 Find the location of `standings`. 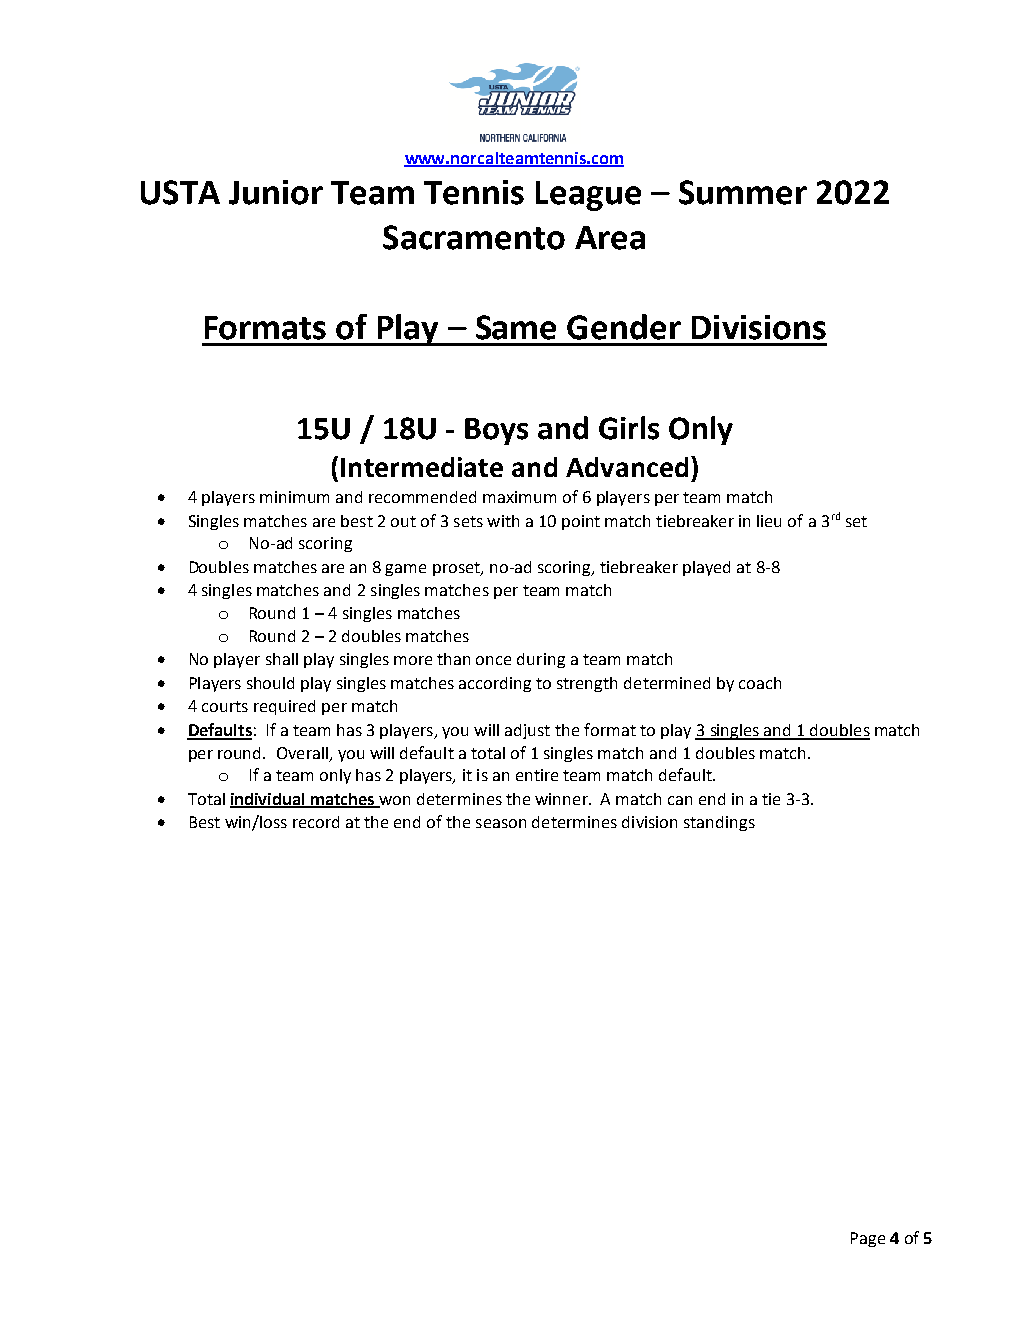

standings is located at coordinates (719, 823).
